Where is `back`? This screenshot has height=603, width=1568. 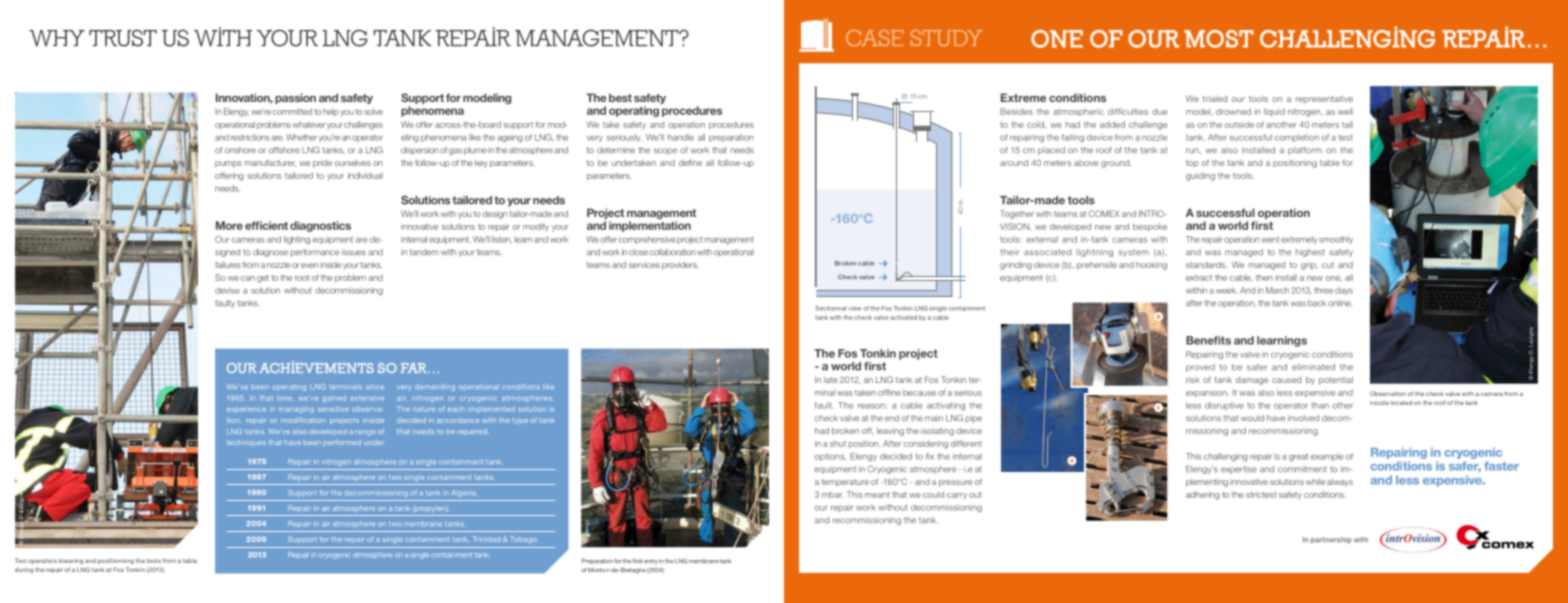 back is located at coordinates (1317, 303).
